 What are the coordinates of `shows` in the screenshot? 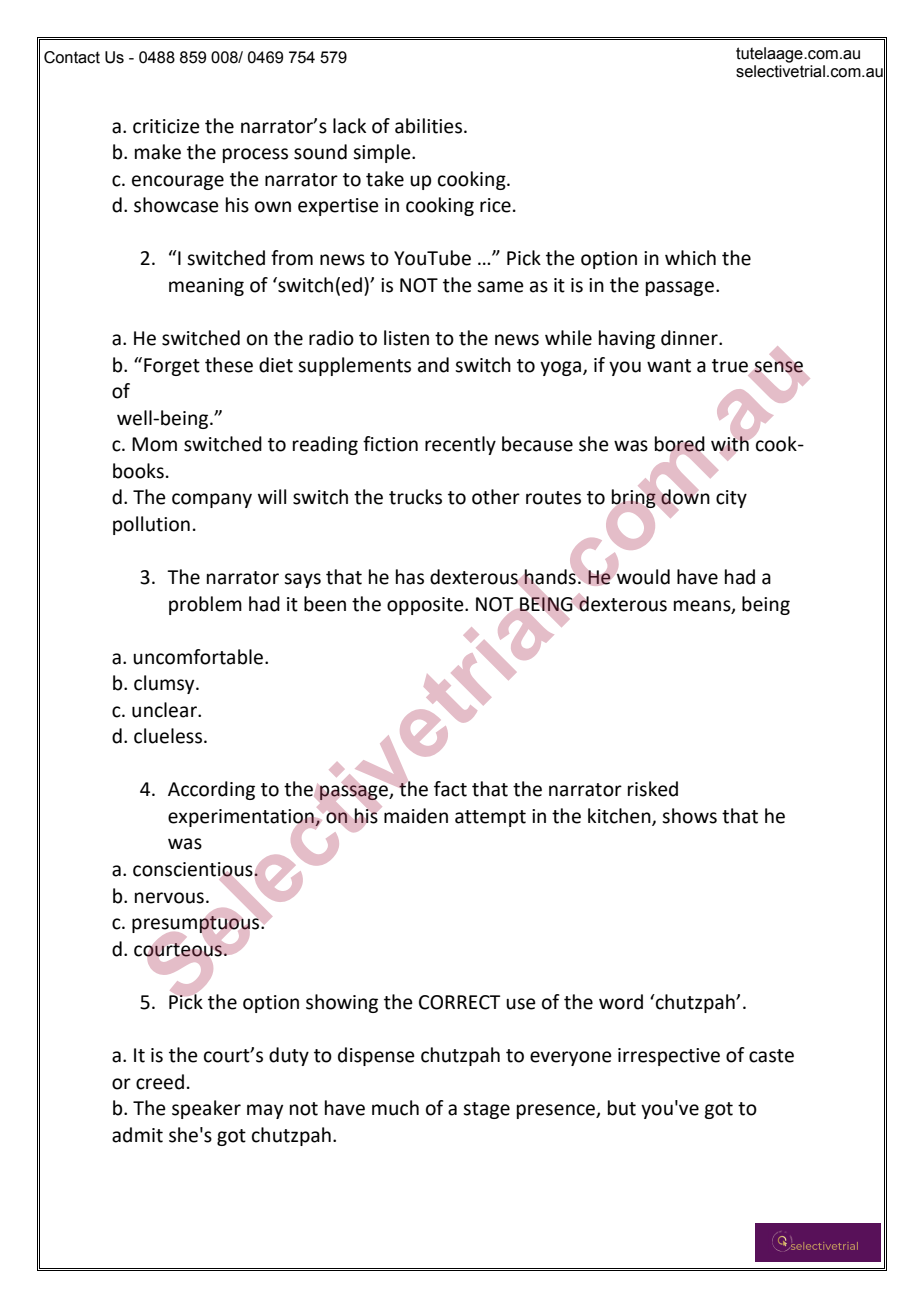 It's located at (689, 816).
